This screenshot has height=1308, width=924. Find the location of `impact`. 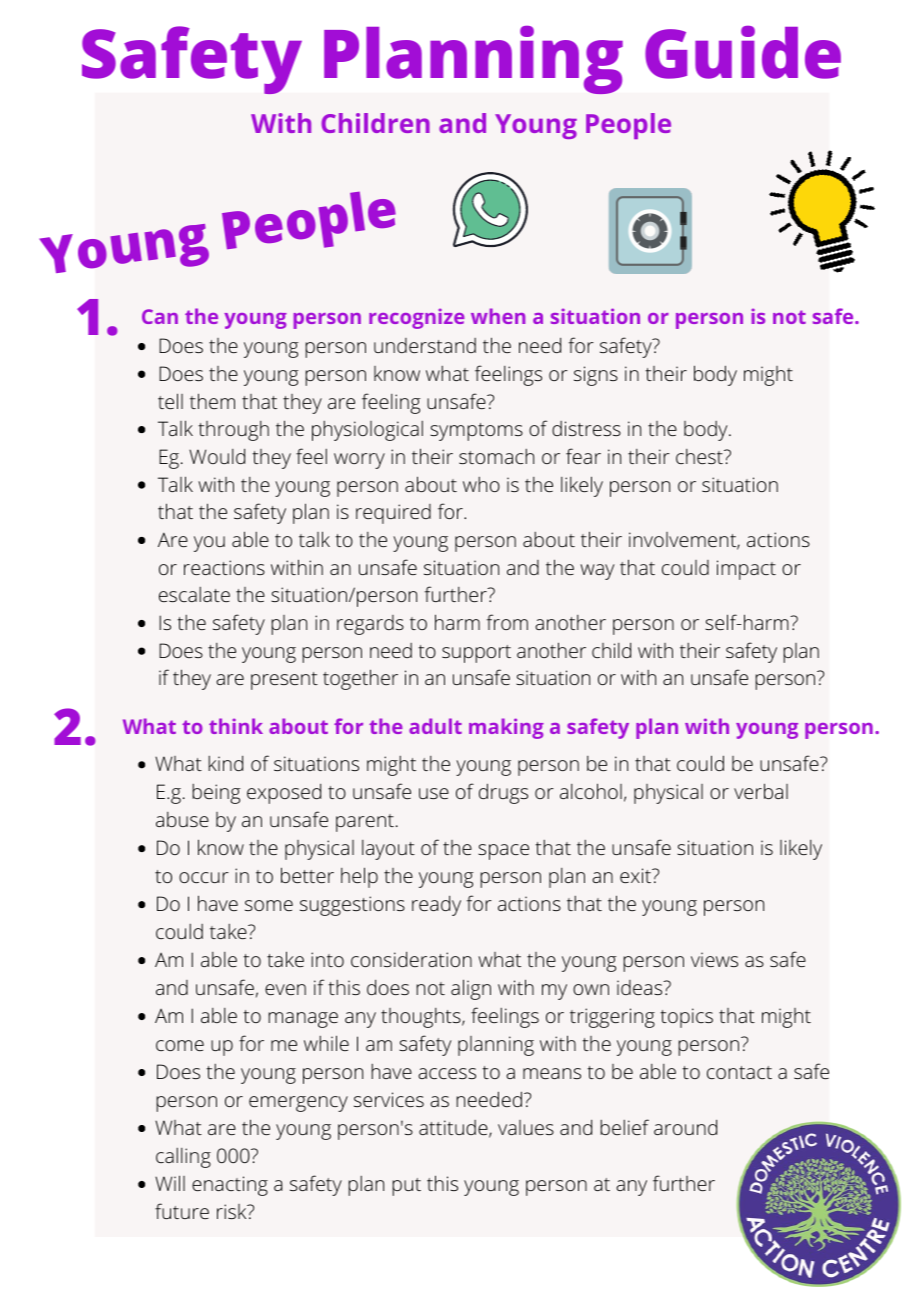

impact is located at coordinates (746, 570).
